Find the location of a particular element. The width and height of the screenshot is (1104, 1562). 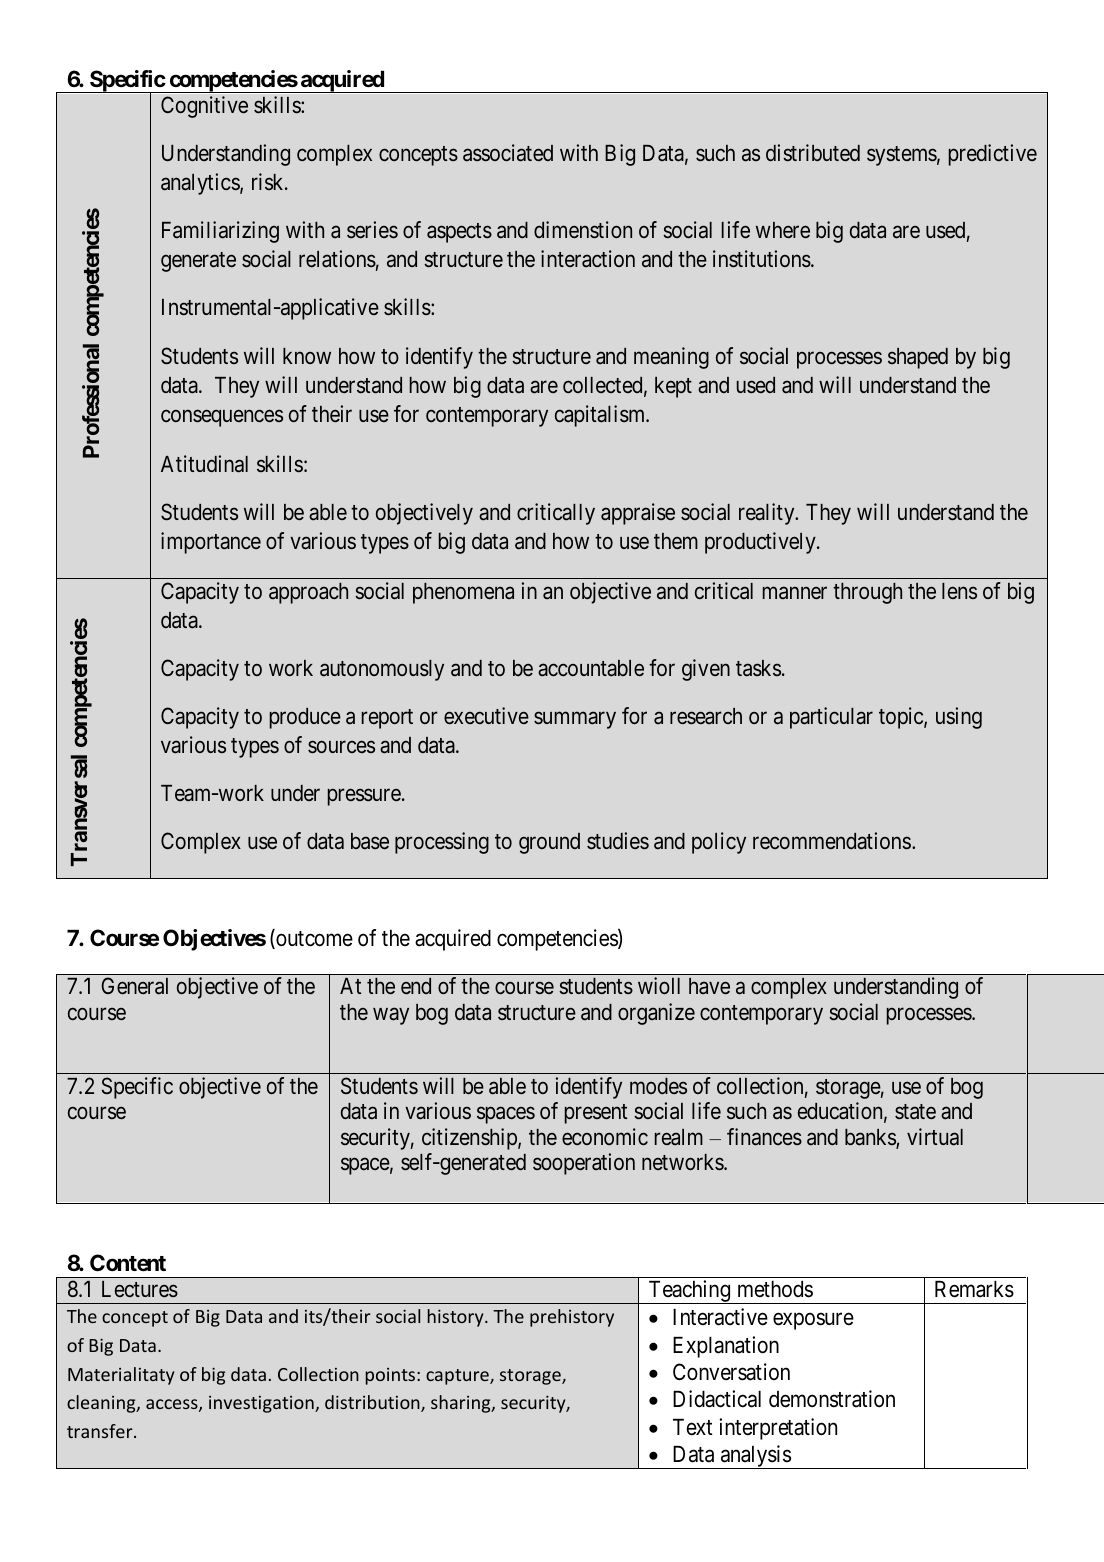

demonstration is located at coordinates (832, 1399).
